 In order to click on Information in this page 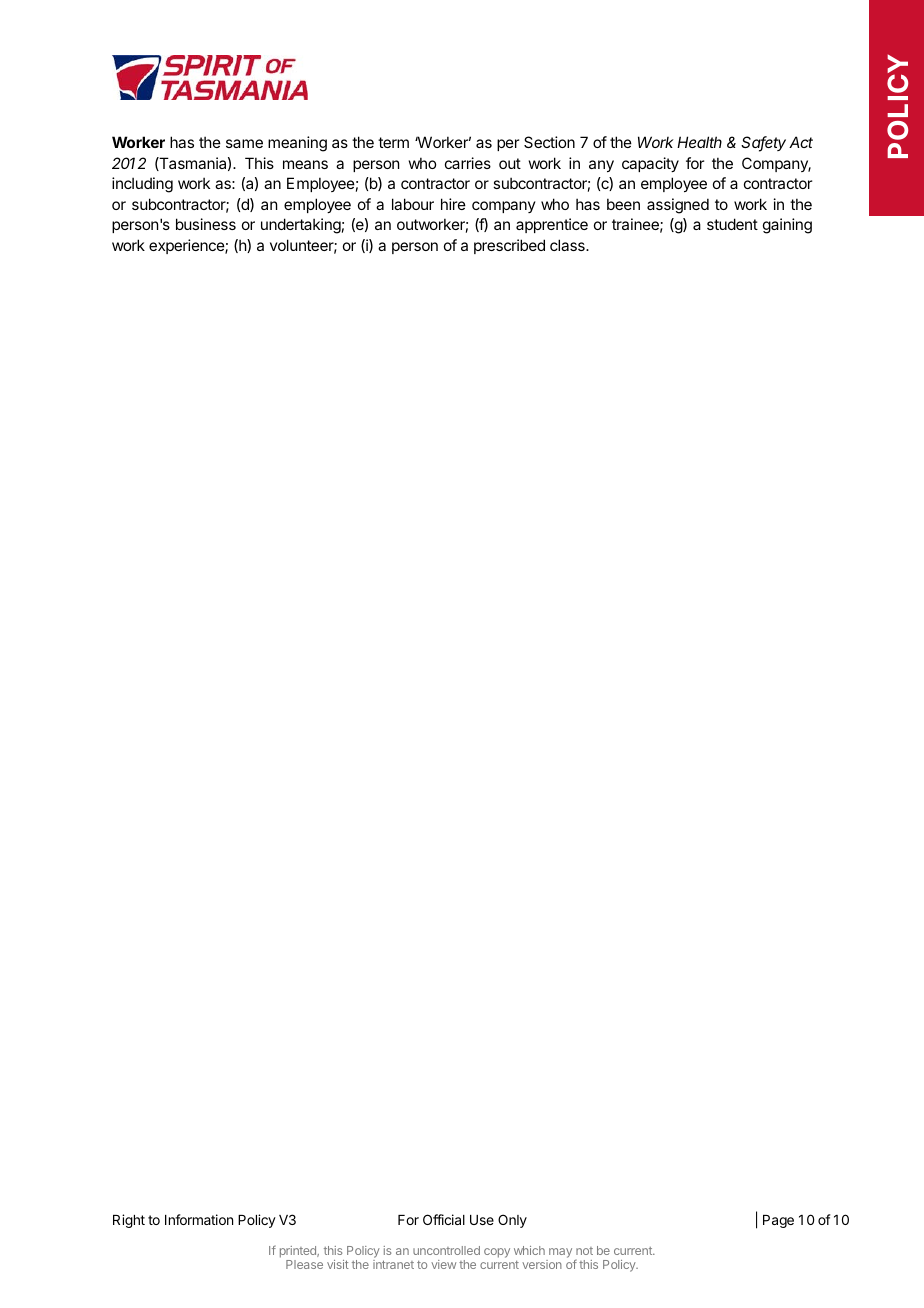, I will do `click(199, 1219)`.
